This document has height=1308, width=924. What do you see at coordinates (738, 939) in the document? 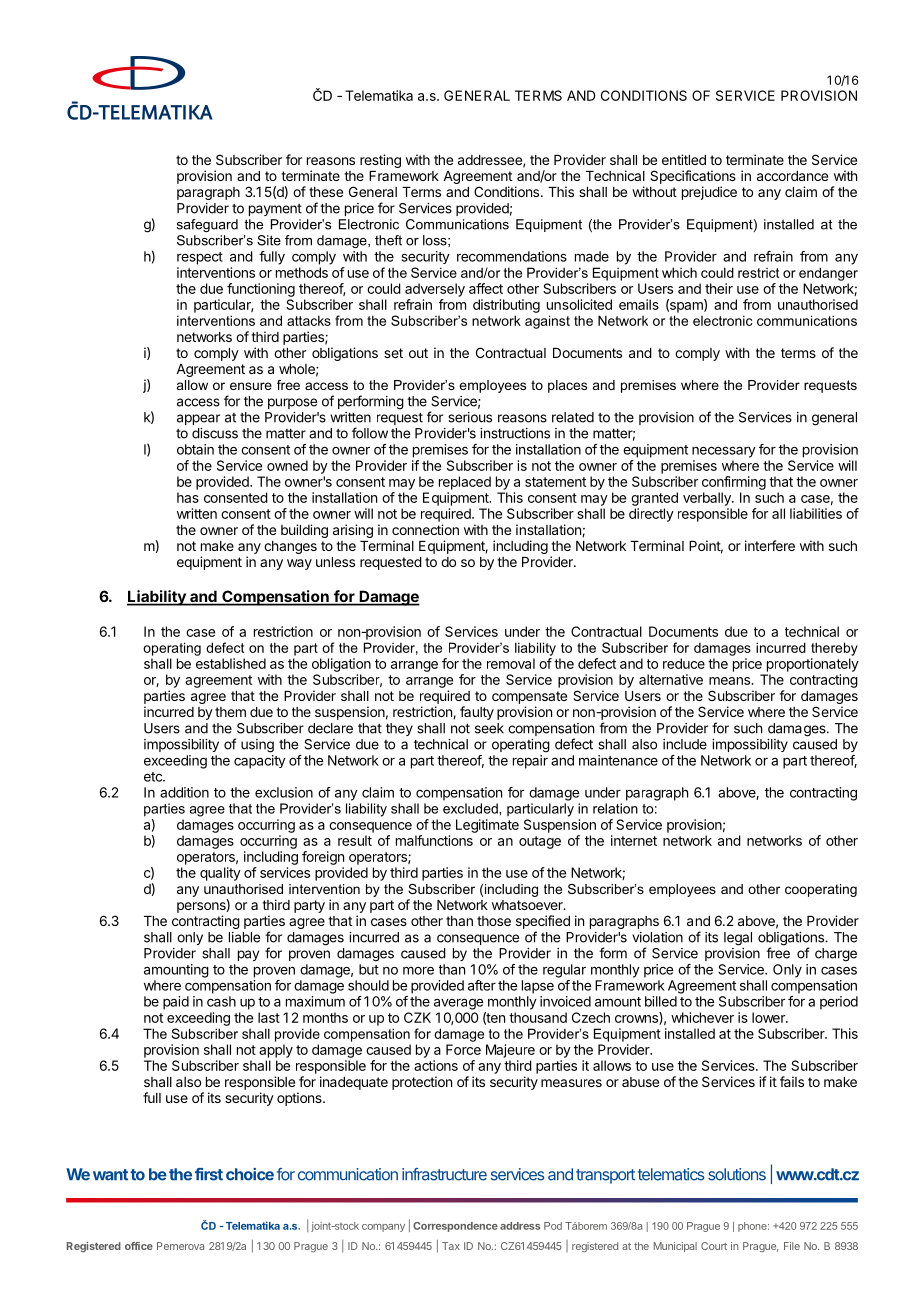
I see `legal` at bounding box center [738, 939].
